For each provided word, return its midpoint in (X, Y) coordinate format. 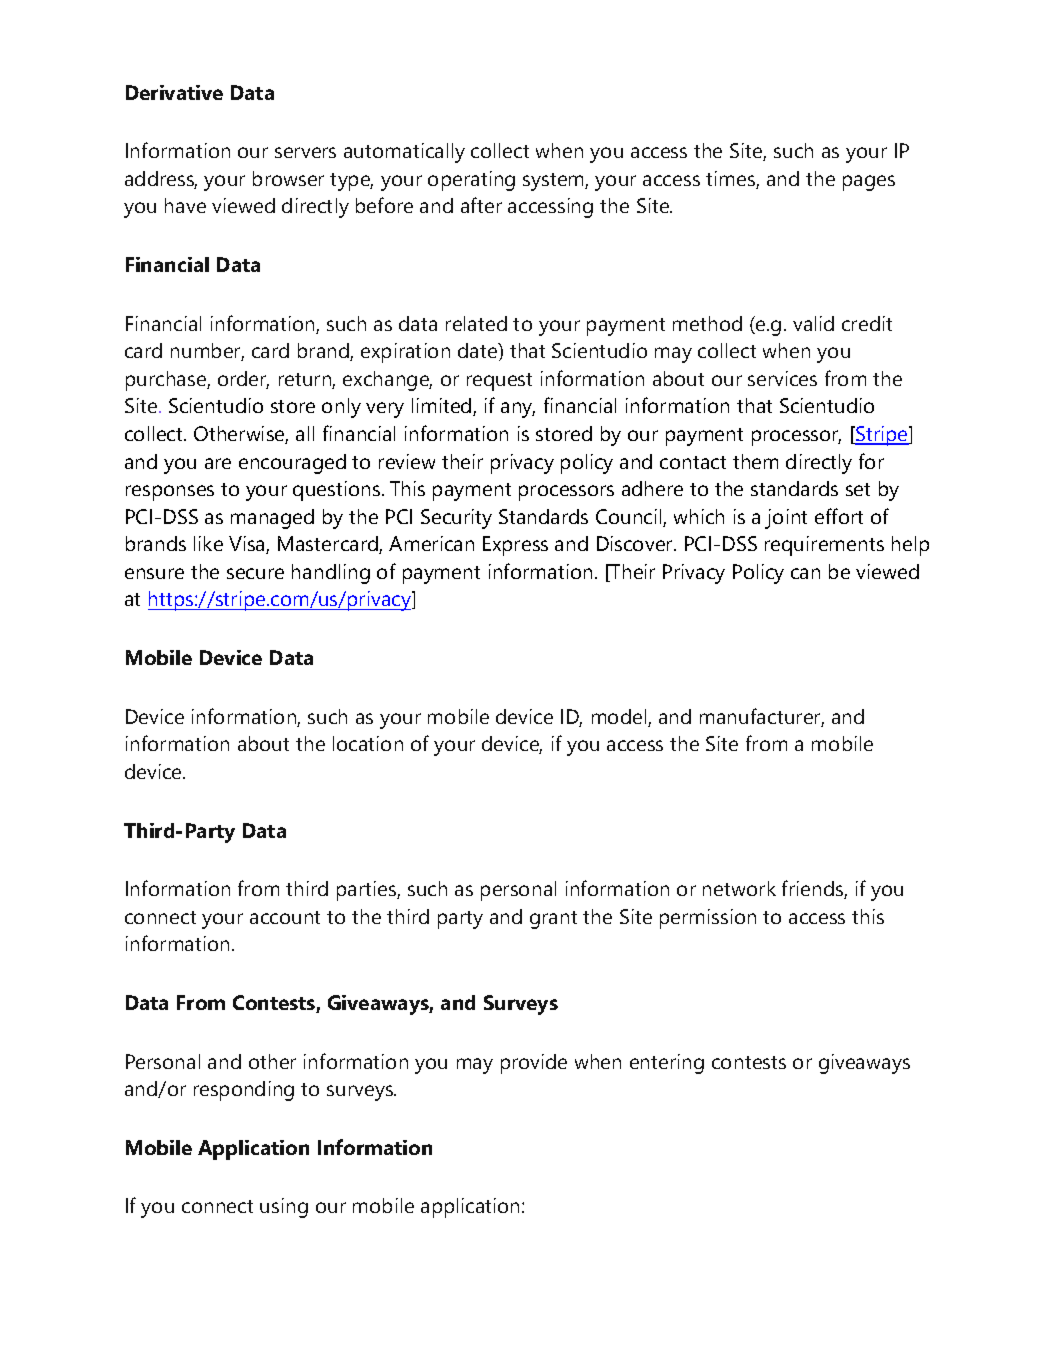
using (284, 1208)
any (518, 410)
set (858, 489)
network (739, 888)
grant (553, 920)
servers (305, 152)
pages (869, 183)
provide (534, 1064)
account (285, 917)
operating (471, 181)
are (218, 463)
